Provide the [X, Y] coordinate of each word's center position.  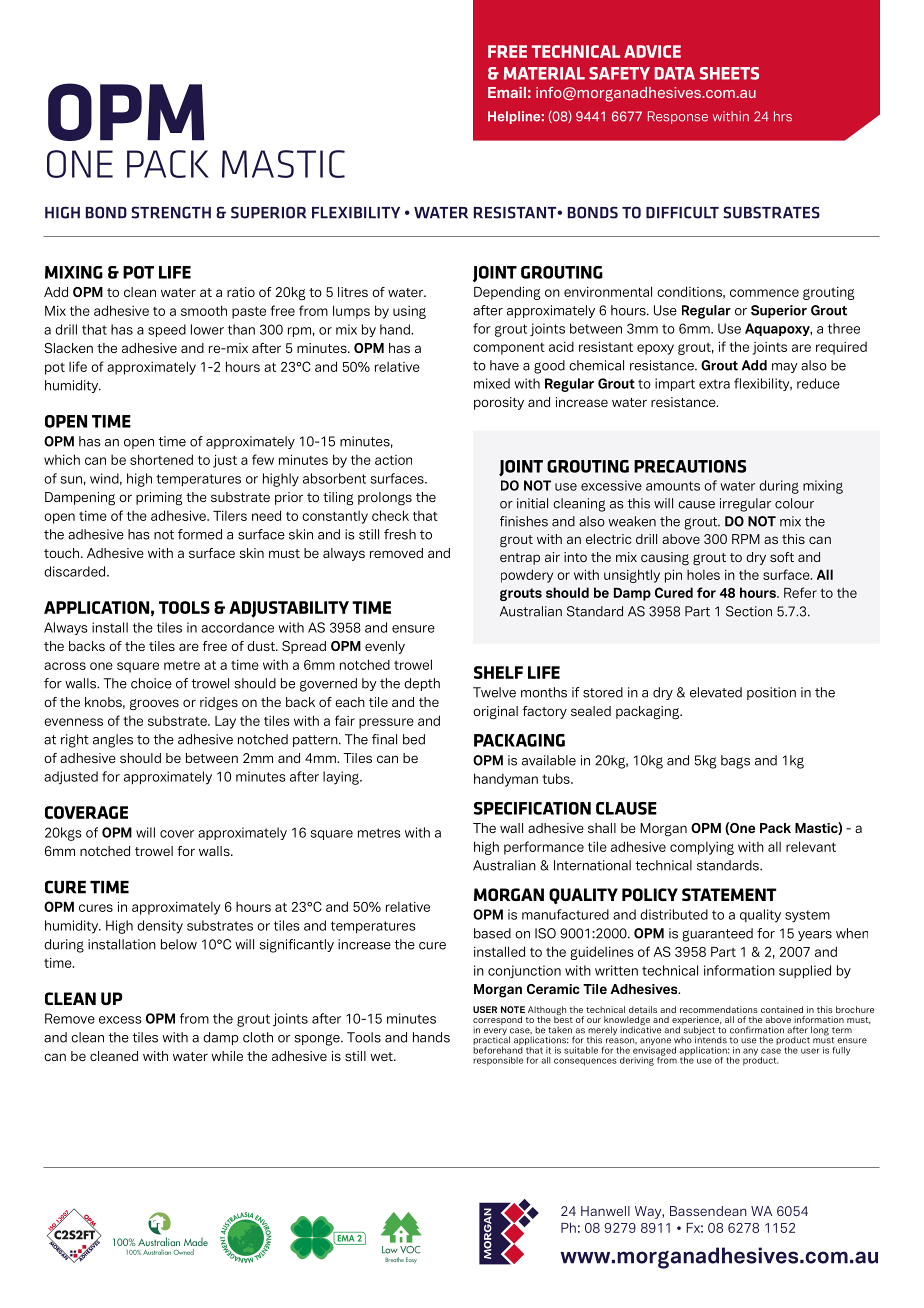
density [160, 927]
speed [167, 330]
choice [151, 683]
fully [841, 1051]
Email [507, 92]
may [785, 368]
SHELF [498, 672]
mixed [492, 383]
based [492, 933]
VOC [410, 1250]
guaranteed [717, 935]
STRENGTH [171, 212]
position [771, 693]
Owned [183, 1252]
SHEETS [729, 73]
